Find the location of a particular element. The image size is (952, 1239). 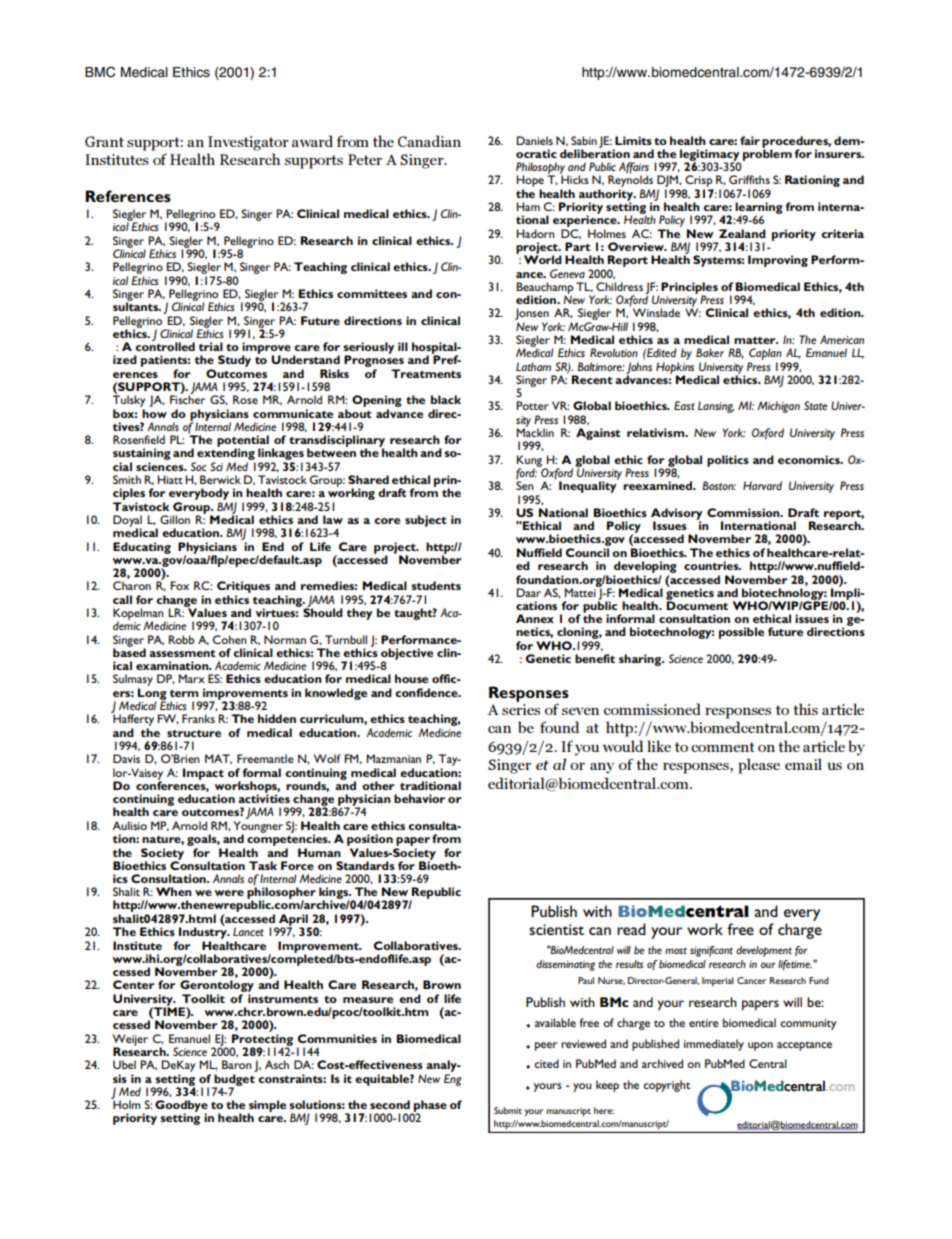

upon is located at coordinates (760, 1046).
